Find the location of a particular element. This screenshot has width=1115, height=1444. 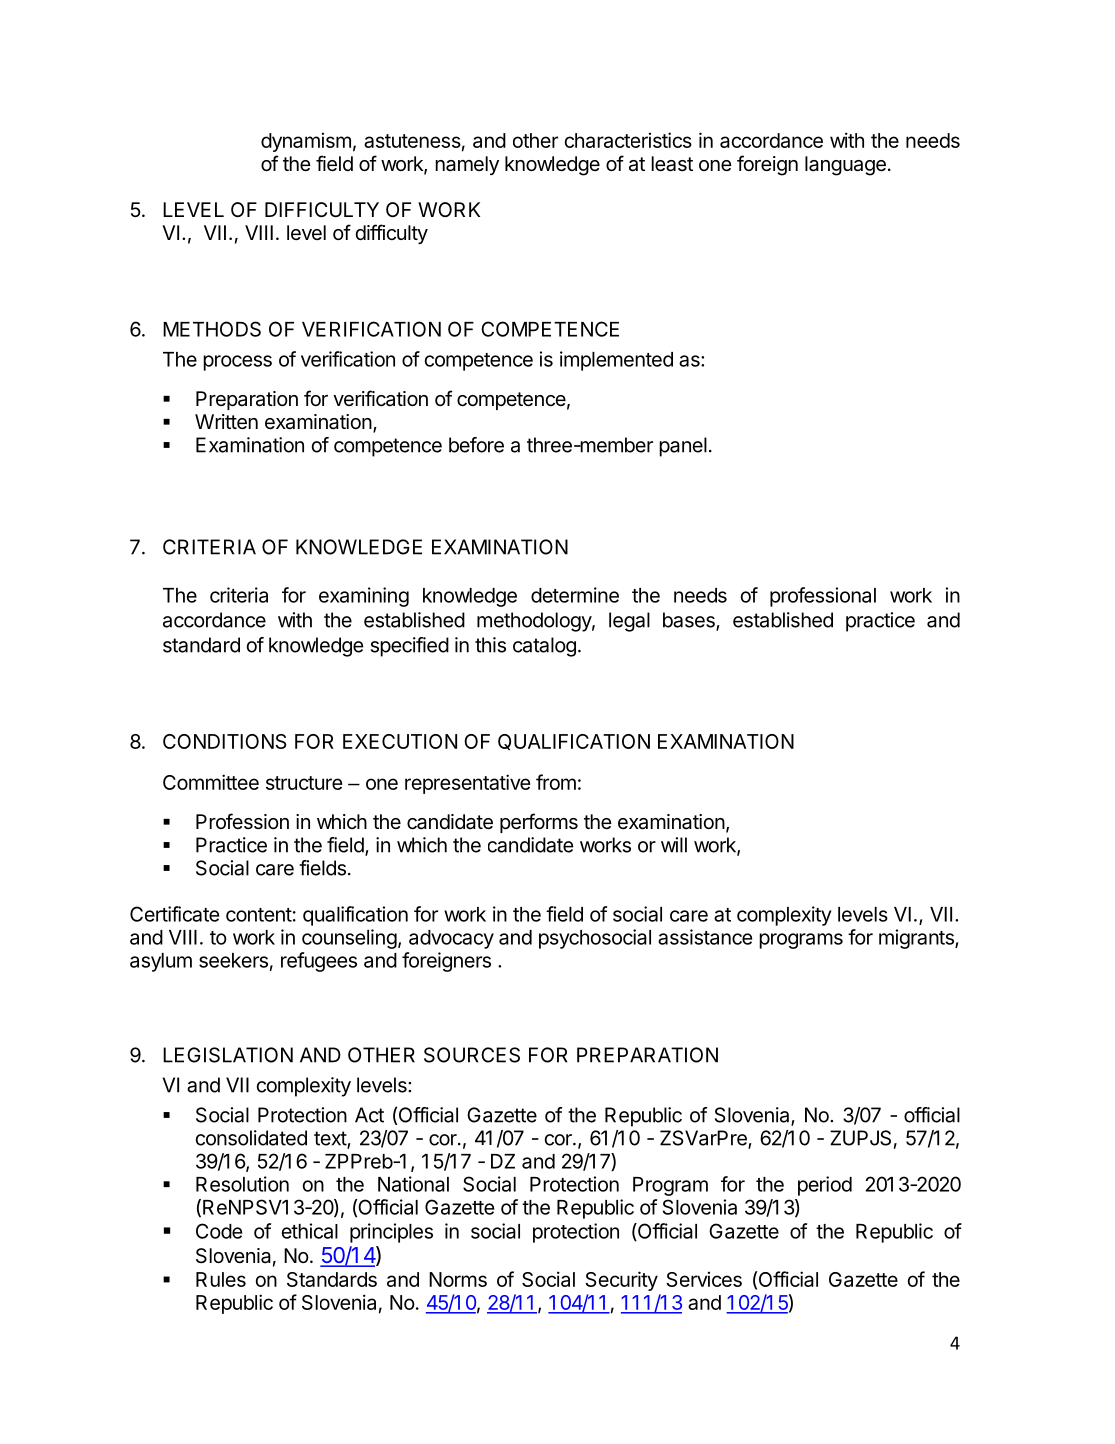

language is located at coordinates (845, 166).
